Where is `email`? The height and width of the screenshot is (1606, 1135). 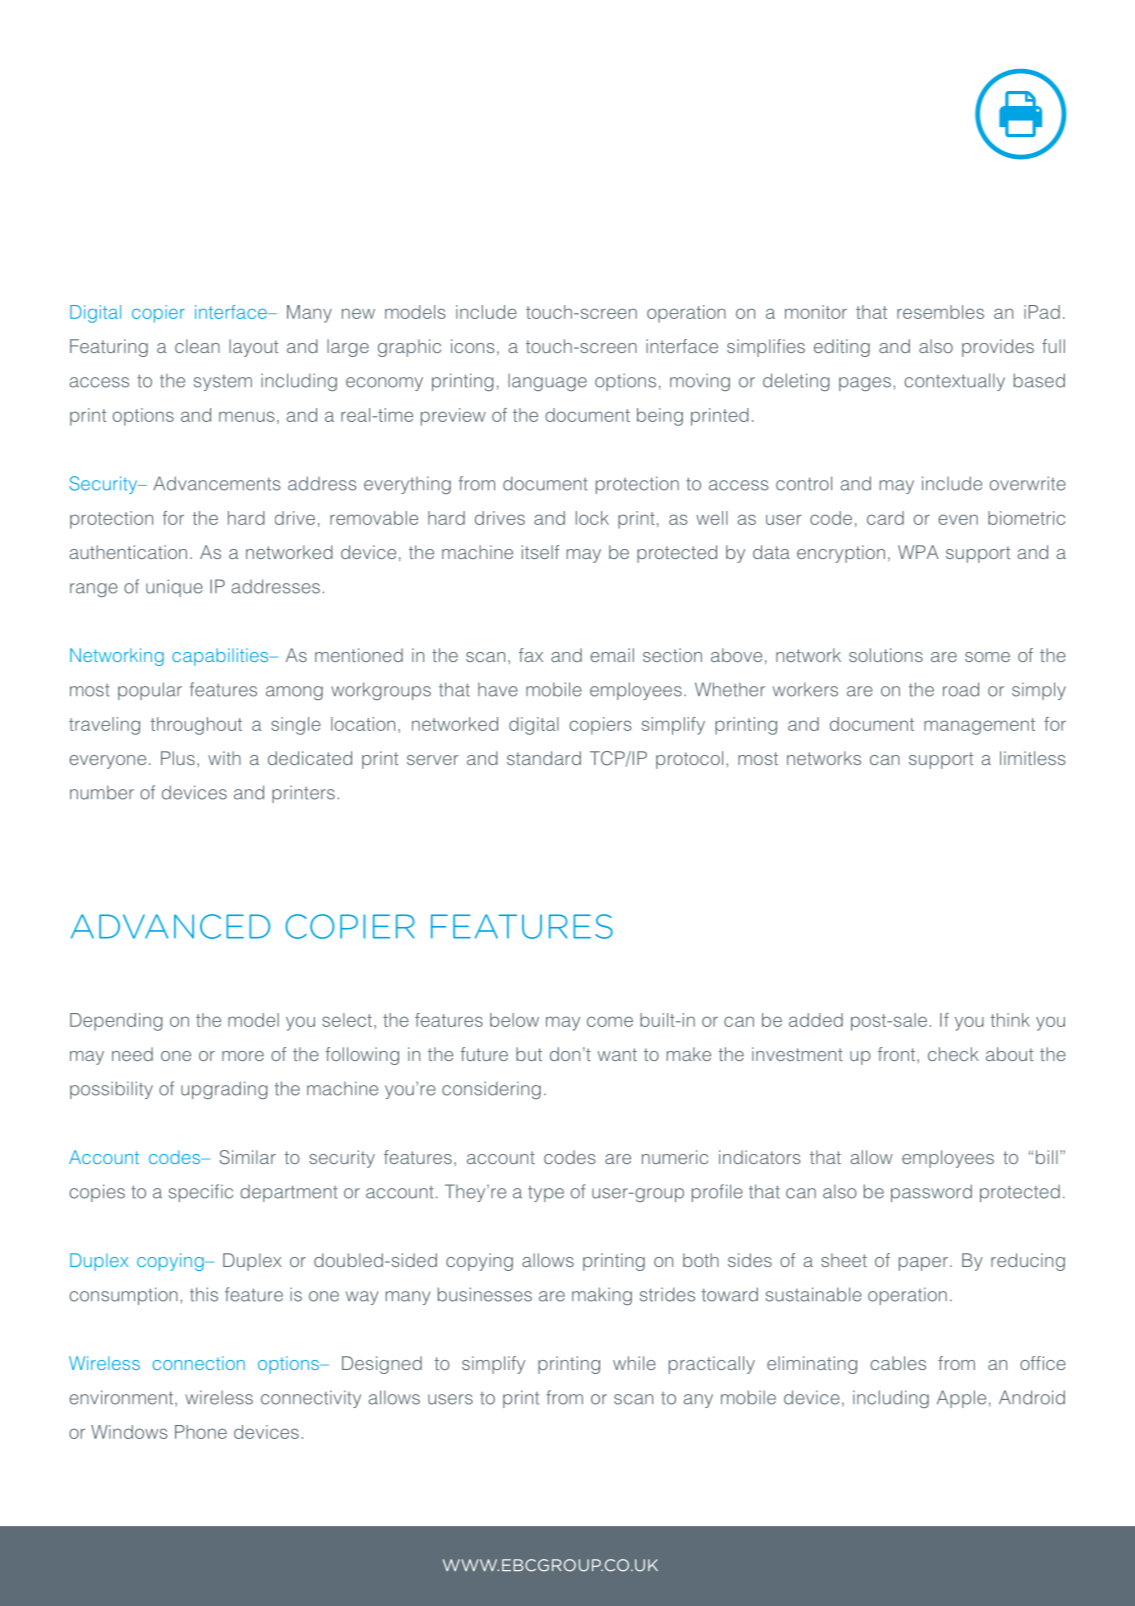 email is located at coordinates (612, 655).
